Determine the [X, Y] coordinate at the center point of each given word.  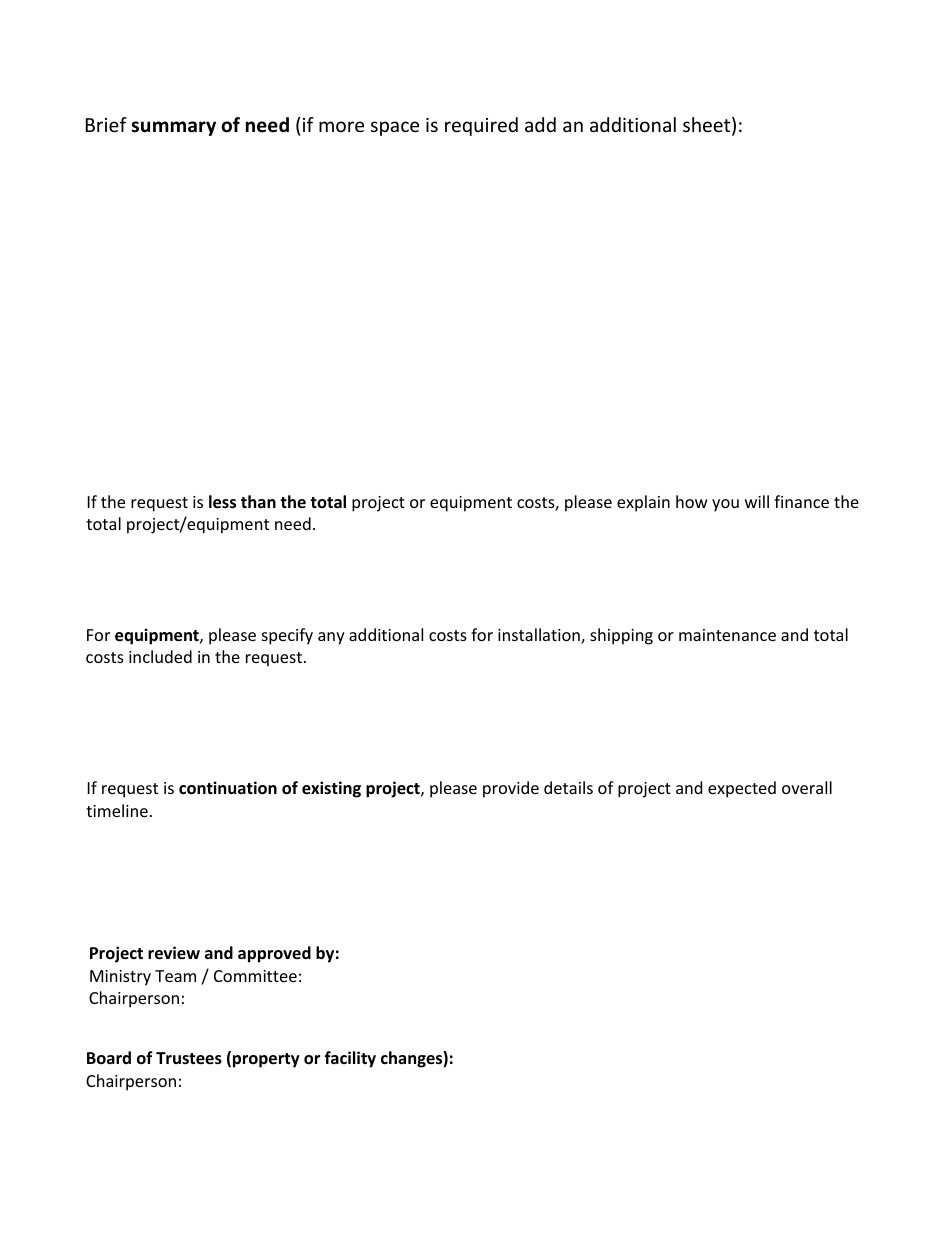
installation [540, 636]
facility [350, 1059]
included [160, 656]
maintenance [727, 635]
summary [173, 128]
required [481, 126]
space [395, 128]
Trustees [189, 1058]
